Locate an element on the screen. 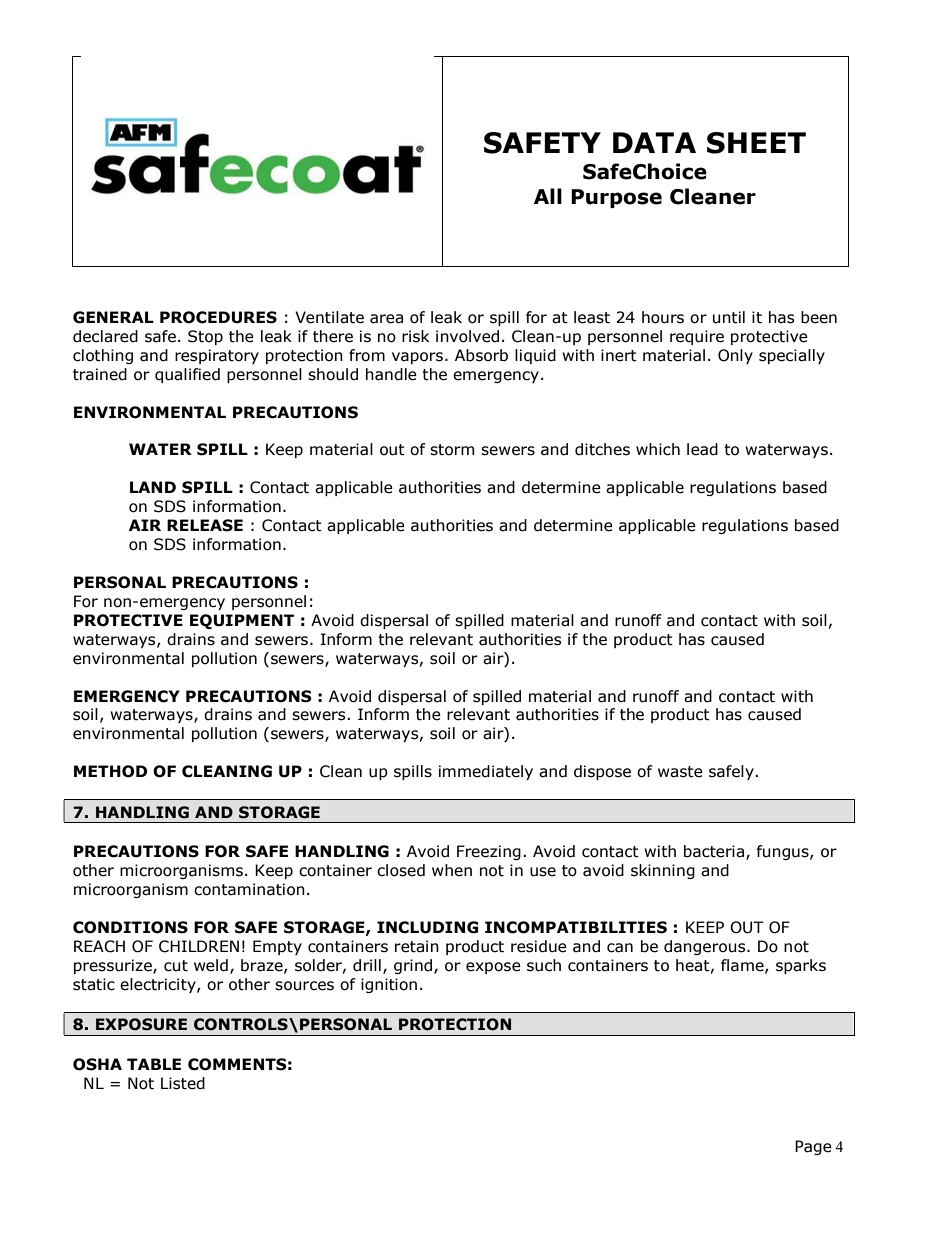 The width and height of the screenshot is (952, 1233). immediately is located at coordinates (486, 772).
